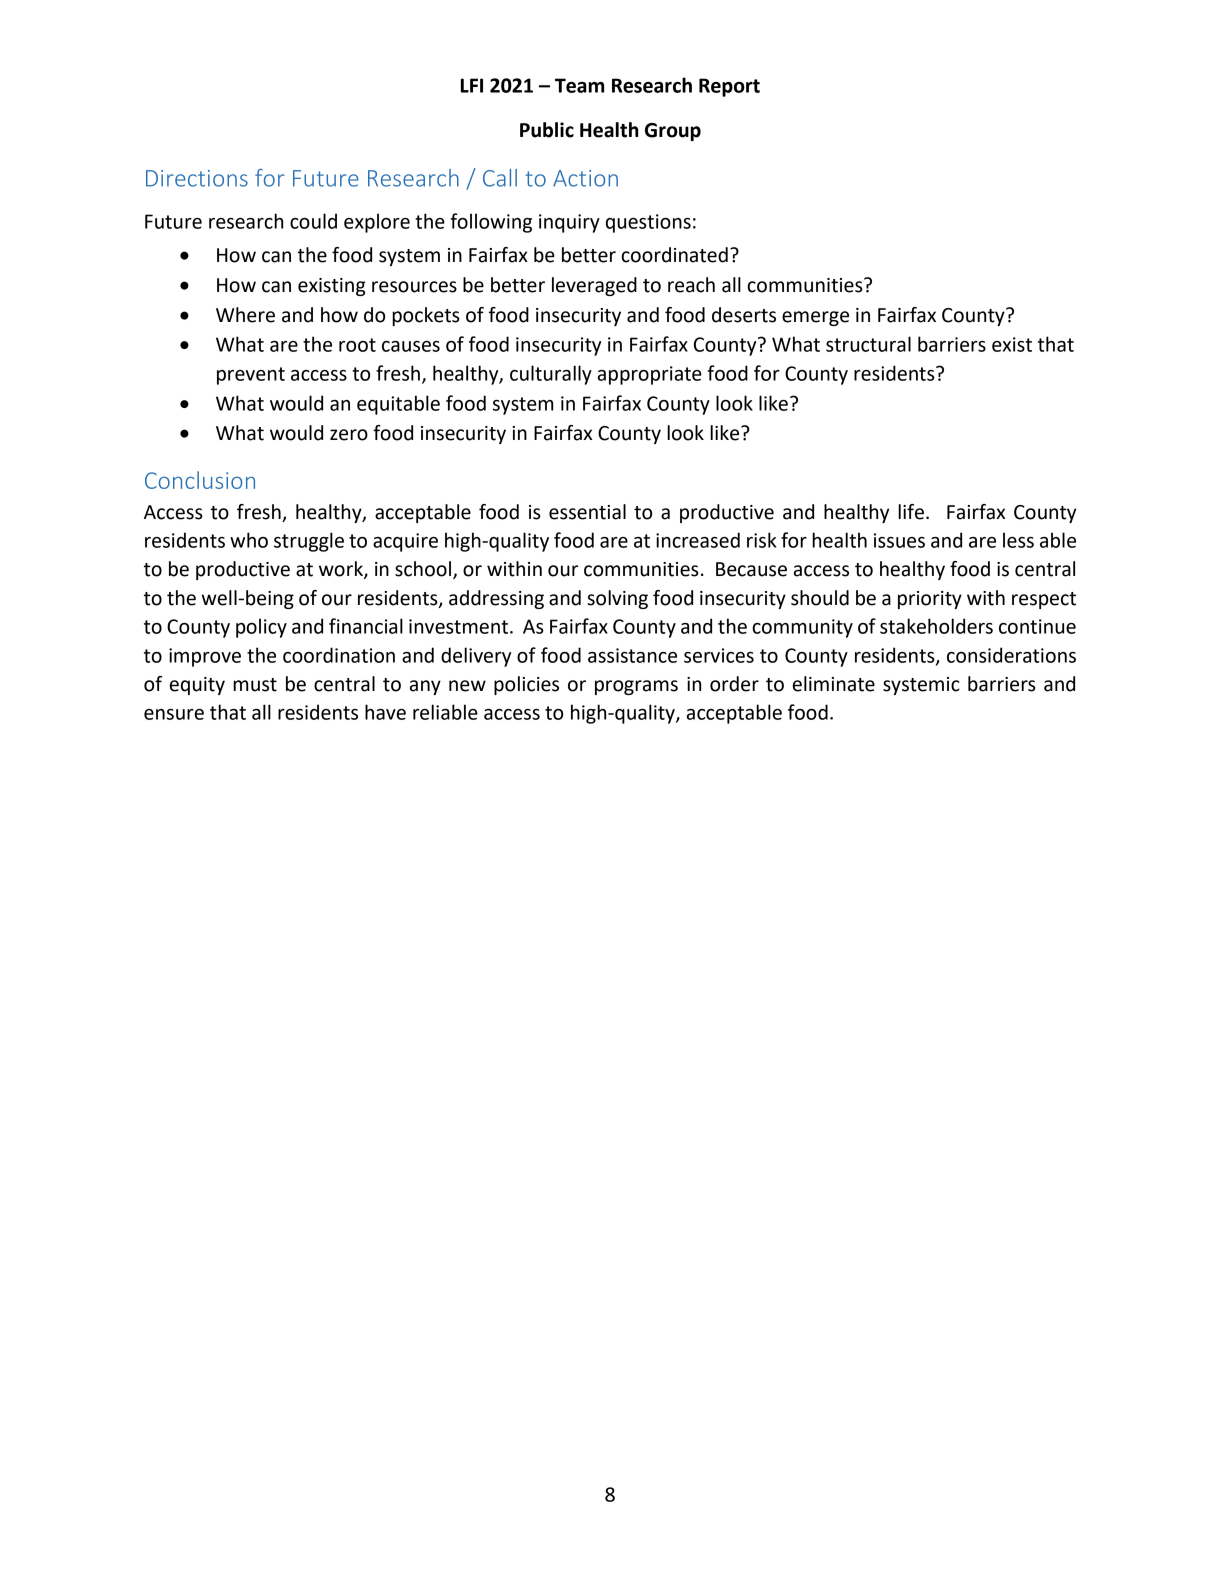  What do you see at coordinates (815, 318) in the image?
I see `emerge` at bounding box center [815, 318].
